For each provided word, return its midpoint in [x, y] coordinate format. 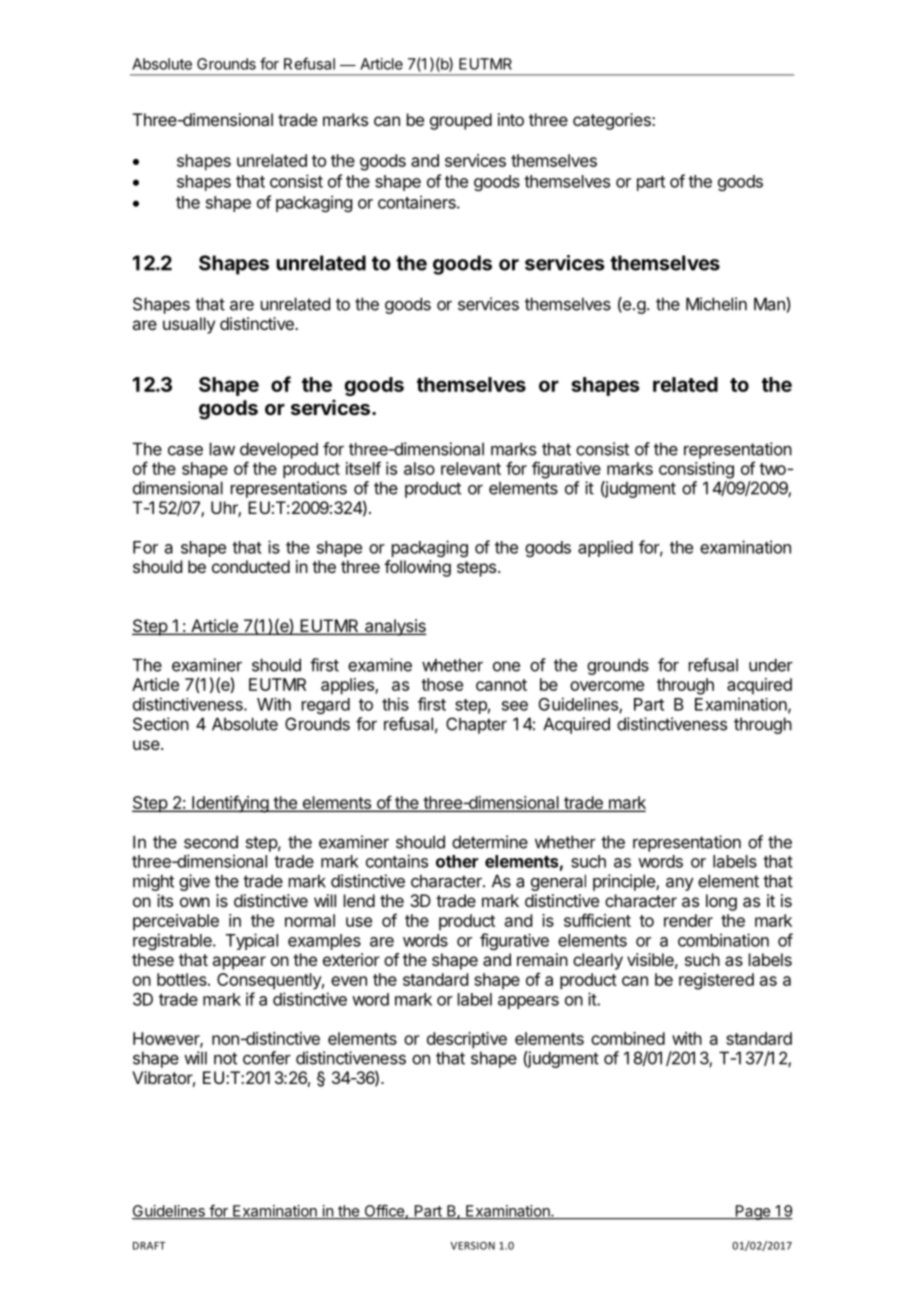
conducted [251, 566]
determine [490, 842]
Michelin [716, 304]
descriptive [467, 1040]
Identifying [230, 804]
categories [613, 121]
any [680, 884]
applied [605, 548]
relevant [471, 468]
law [222, 449]
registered [716, 981]
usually [189, 325]
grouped [461, 121]
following [417, 568]
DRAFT [149, 1246]
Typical [252, 941]
